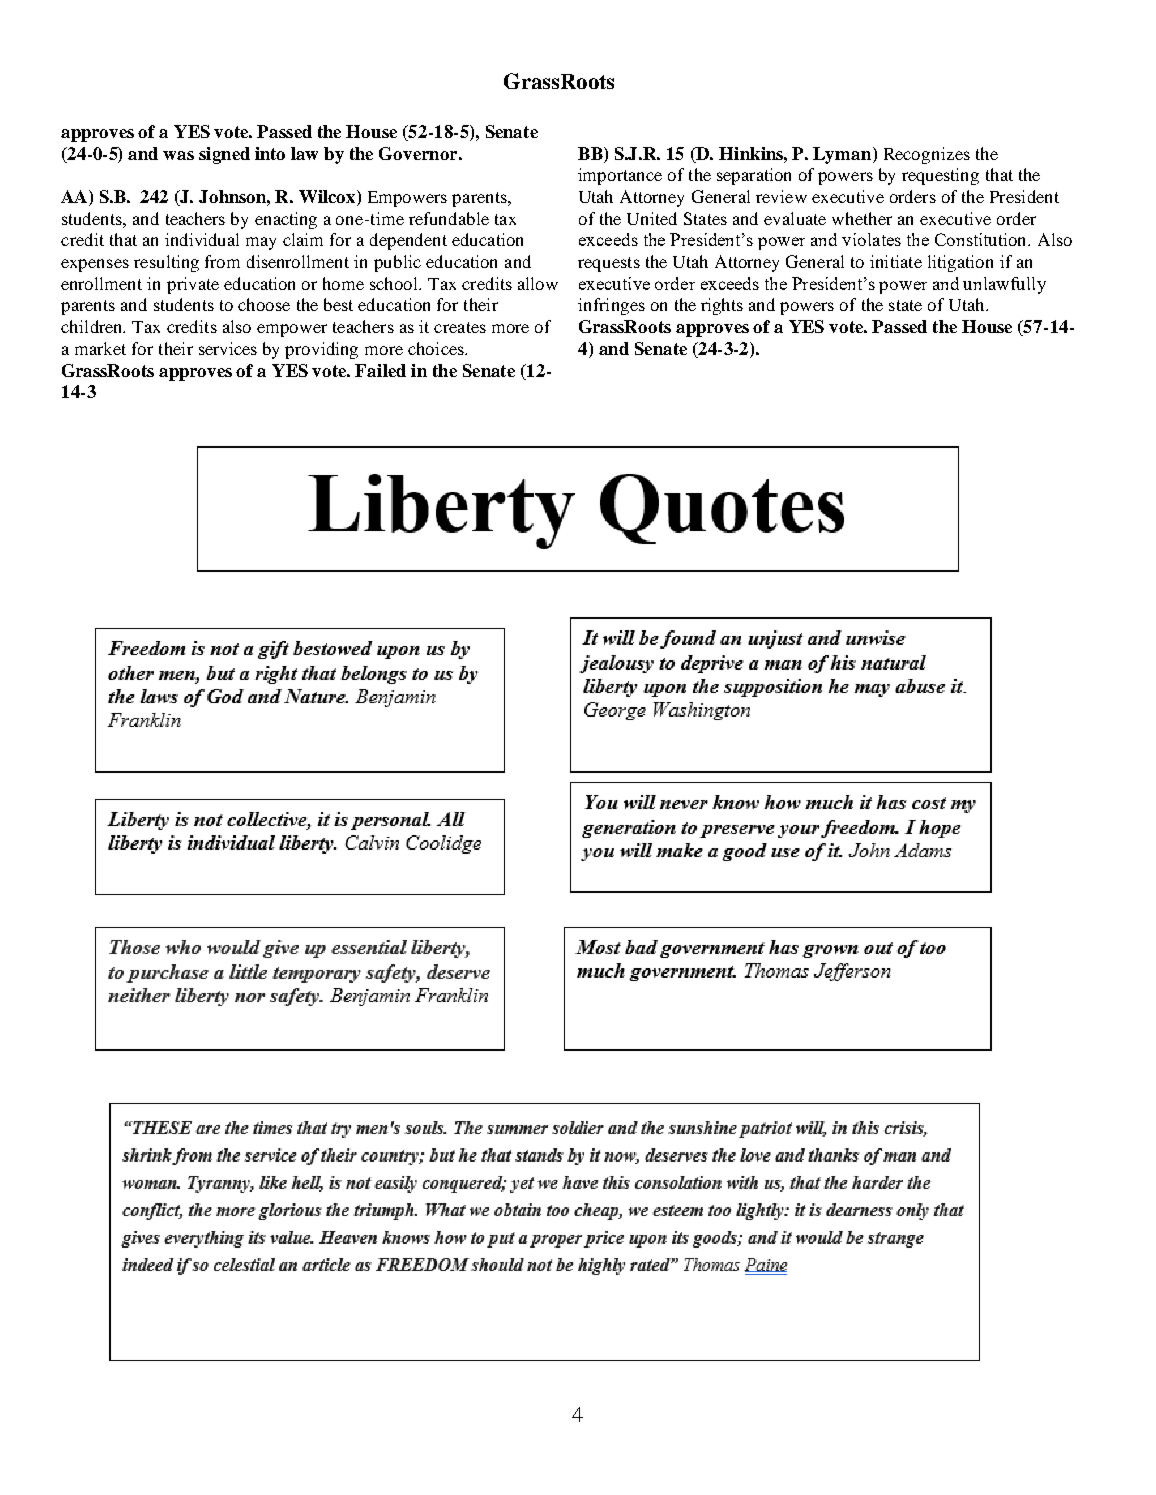 The image size is (1156, 1495). What do you see at coordinates (896, 261) in the page?
I see `initiate` at bounding box center [896, 261].
